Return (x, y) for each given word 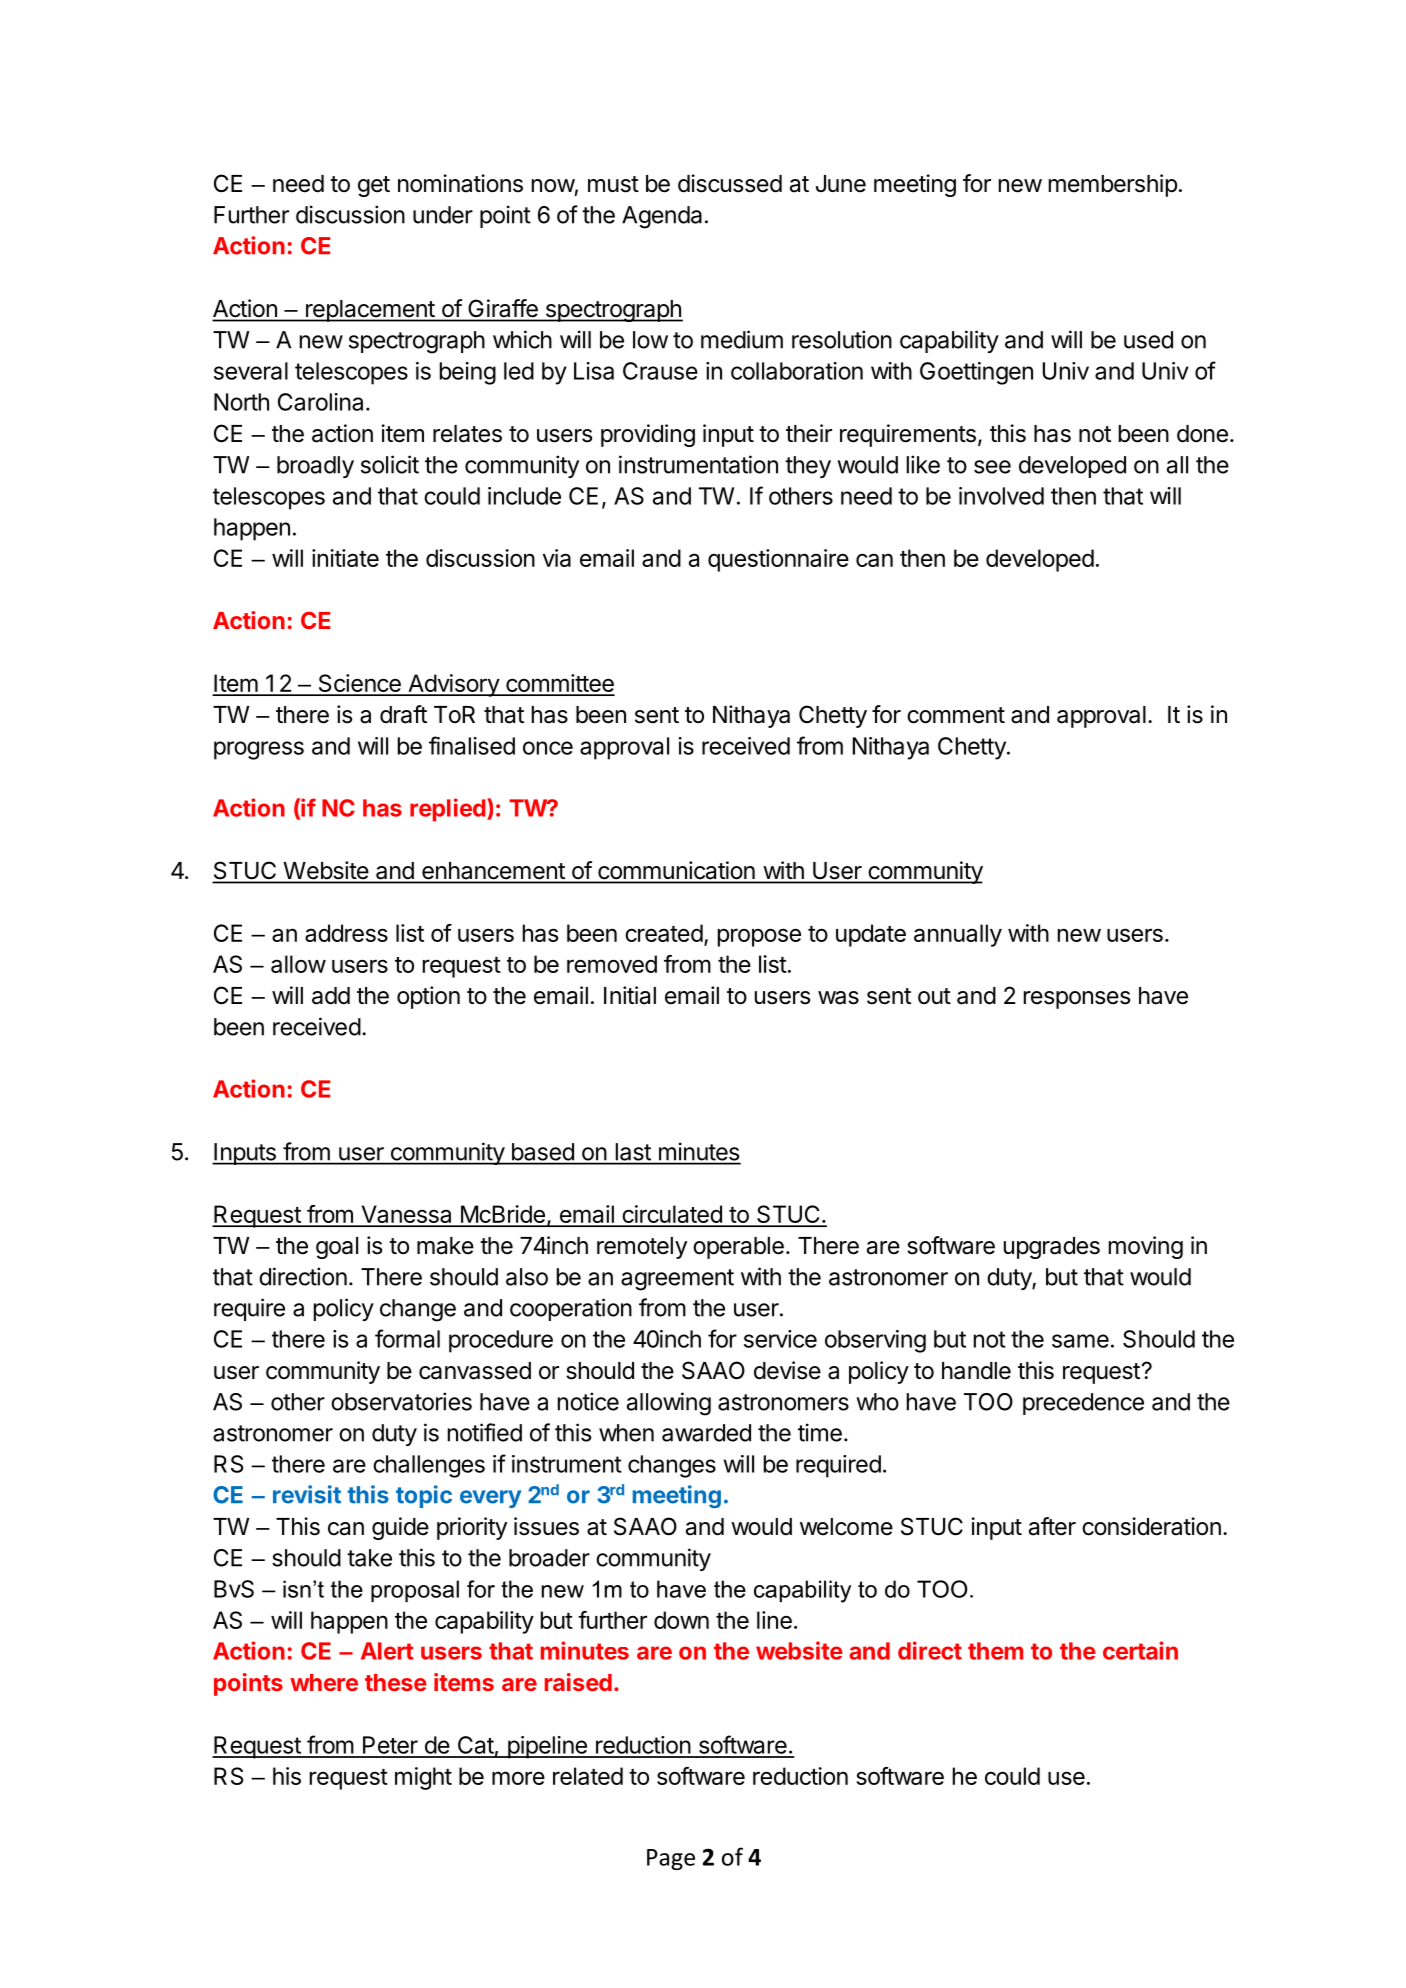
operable (738, 1248)
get (374, 186)
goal (337, 1248)
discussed (730, 183)
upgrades (1052, 1248)
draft (403, 714)
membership (1113, 185)
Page (671, 1859)
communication (676, 871)
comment (956, 715)
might (423, 1778)
